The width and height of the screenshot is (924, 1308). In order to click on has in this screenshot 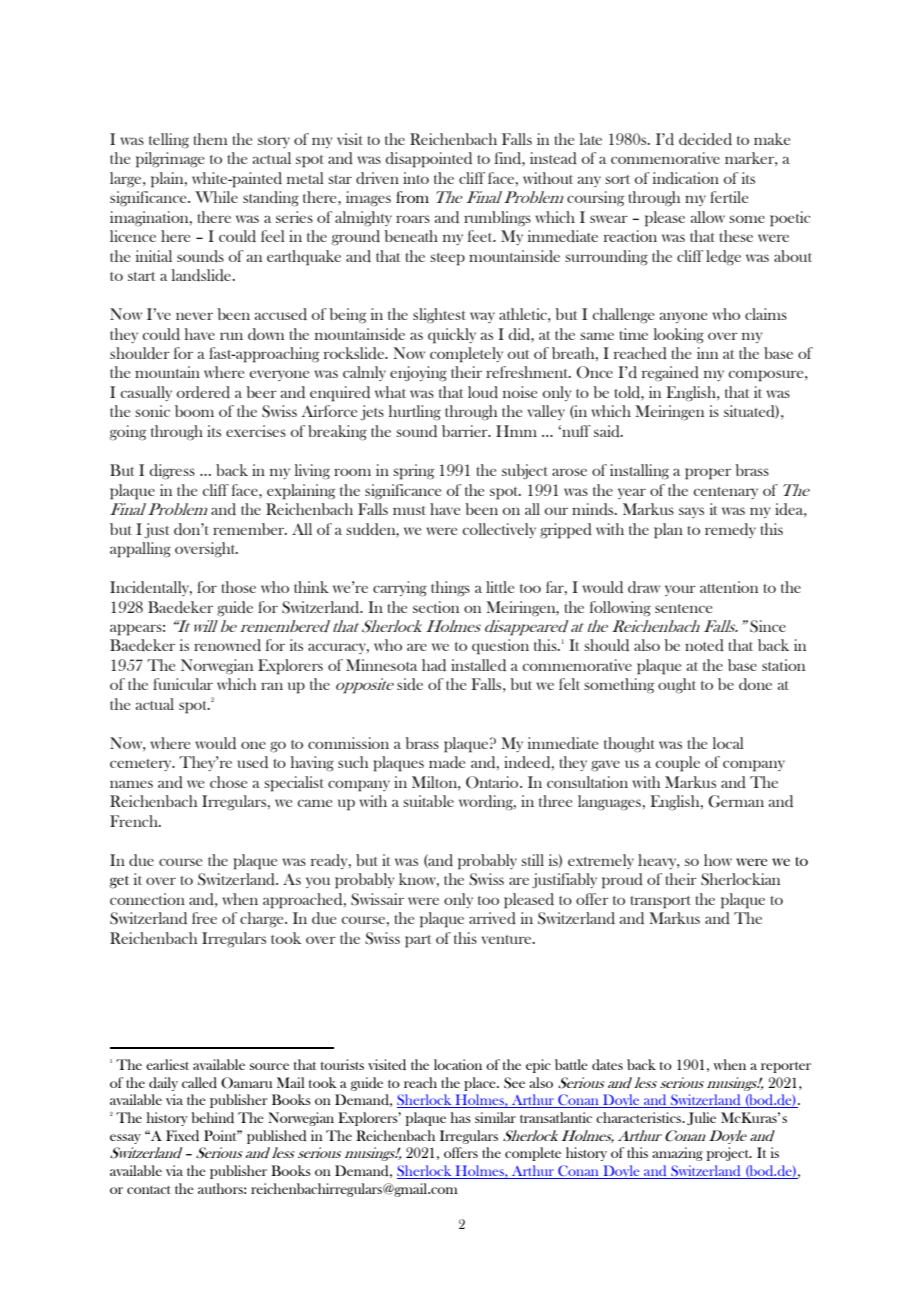, I will do `click(461, 1117)`.
